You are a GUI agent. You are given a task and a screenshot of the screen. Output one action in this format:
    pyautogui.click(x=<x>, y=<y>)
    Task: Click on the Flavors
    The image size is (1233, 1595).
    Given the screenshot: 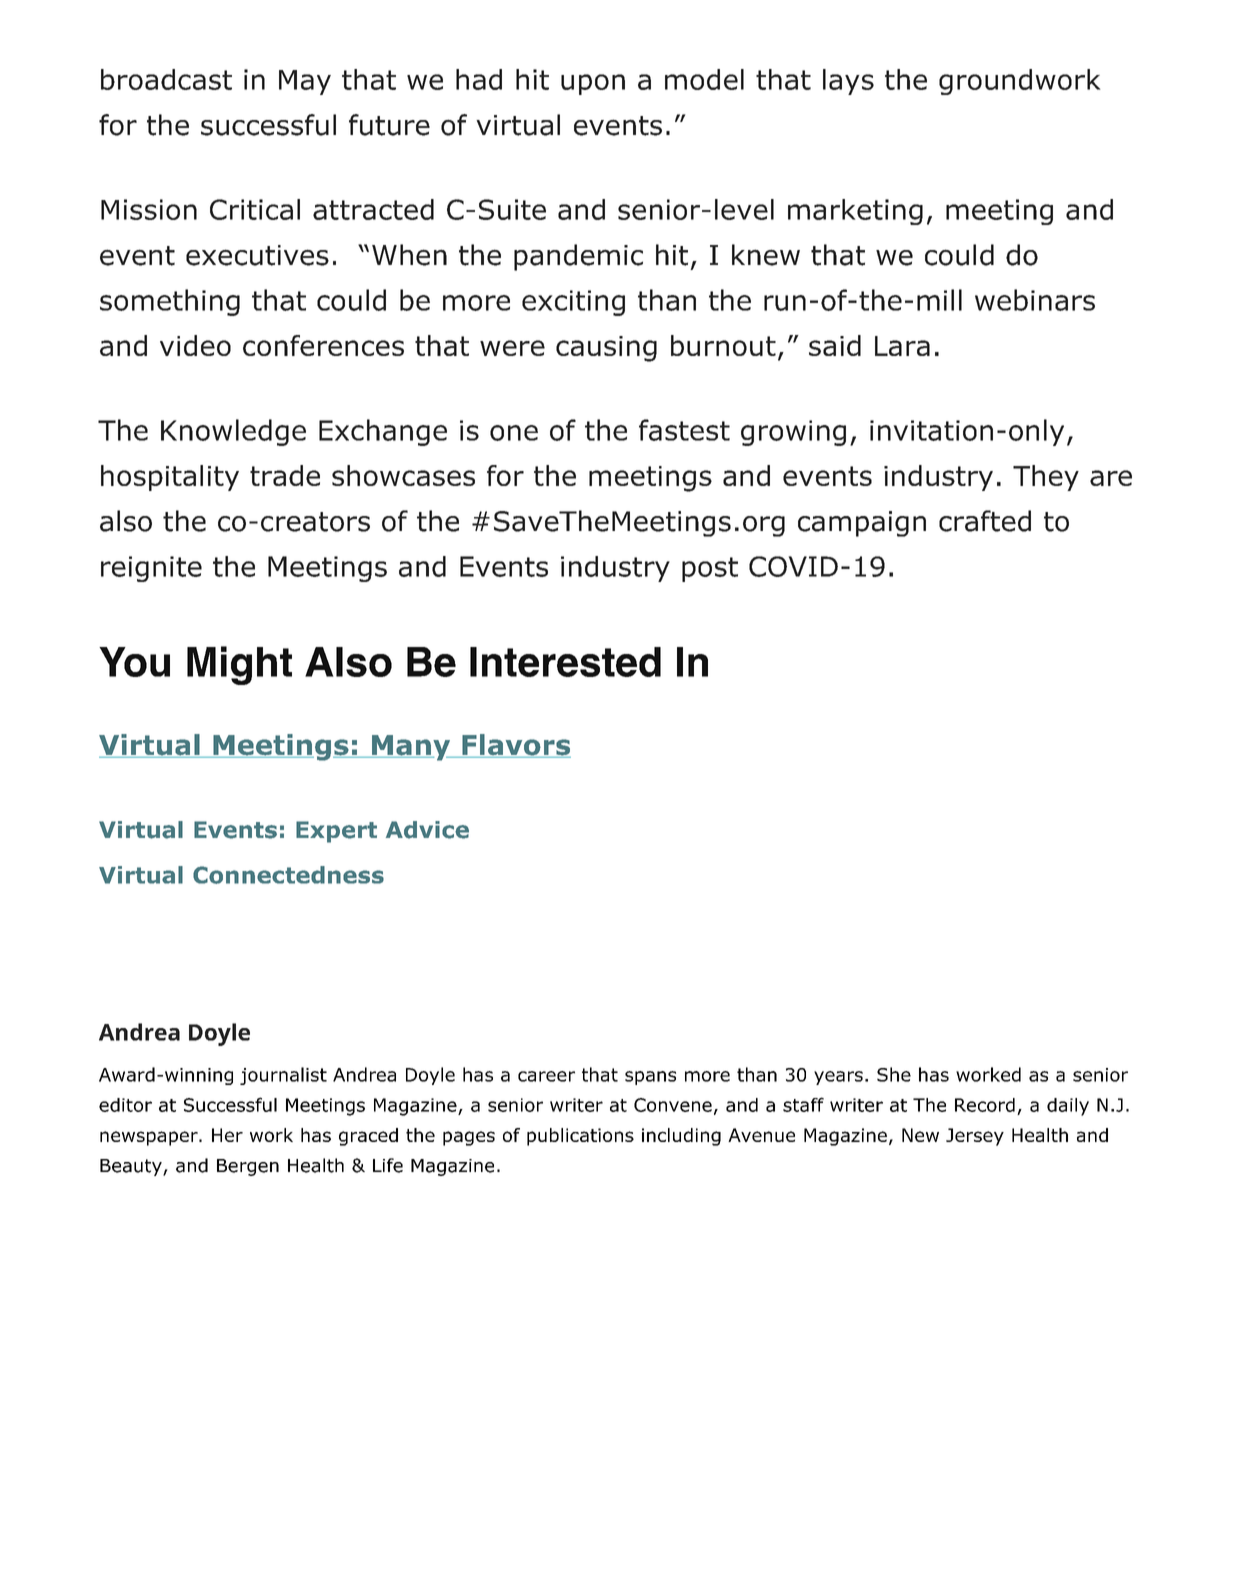 What is the action you would take?
    pyautogui.click(x=515, y=746)
